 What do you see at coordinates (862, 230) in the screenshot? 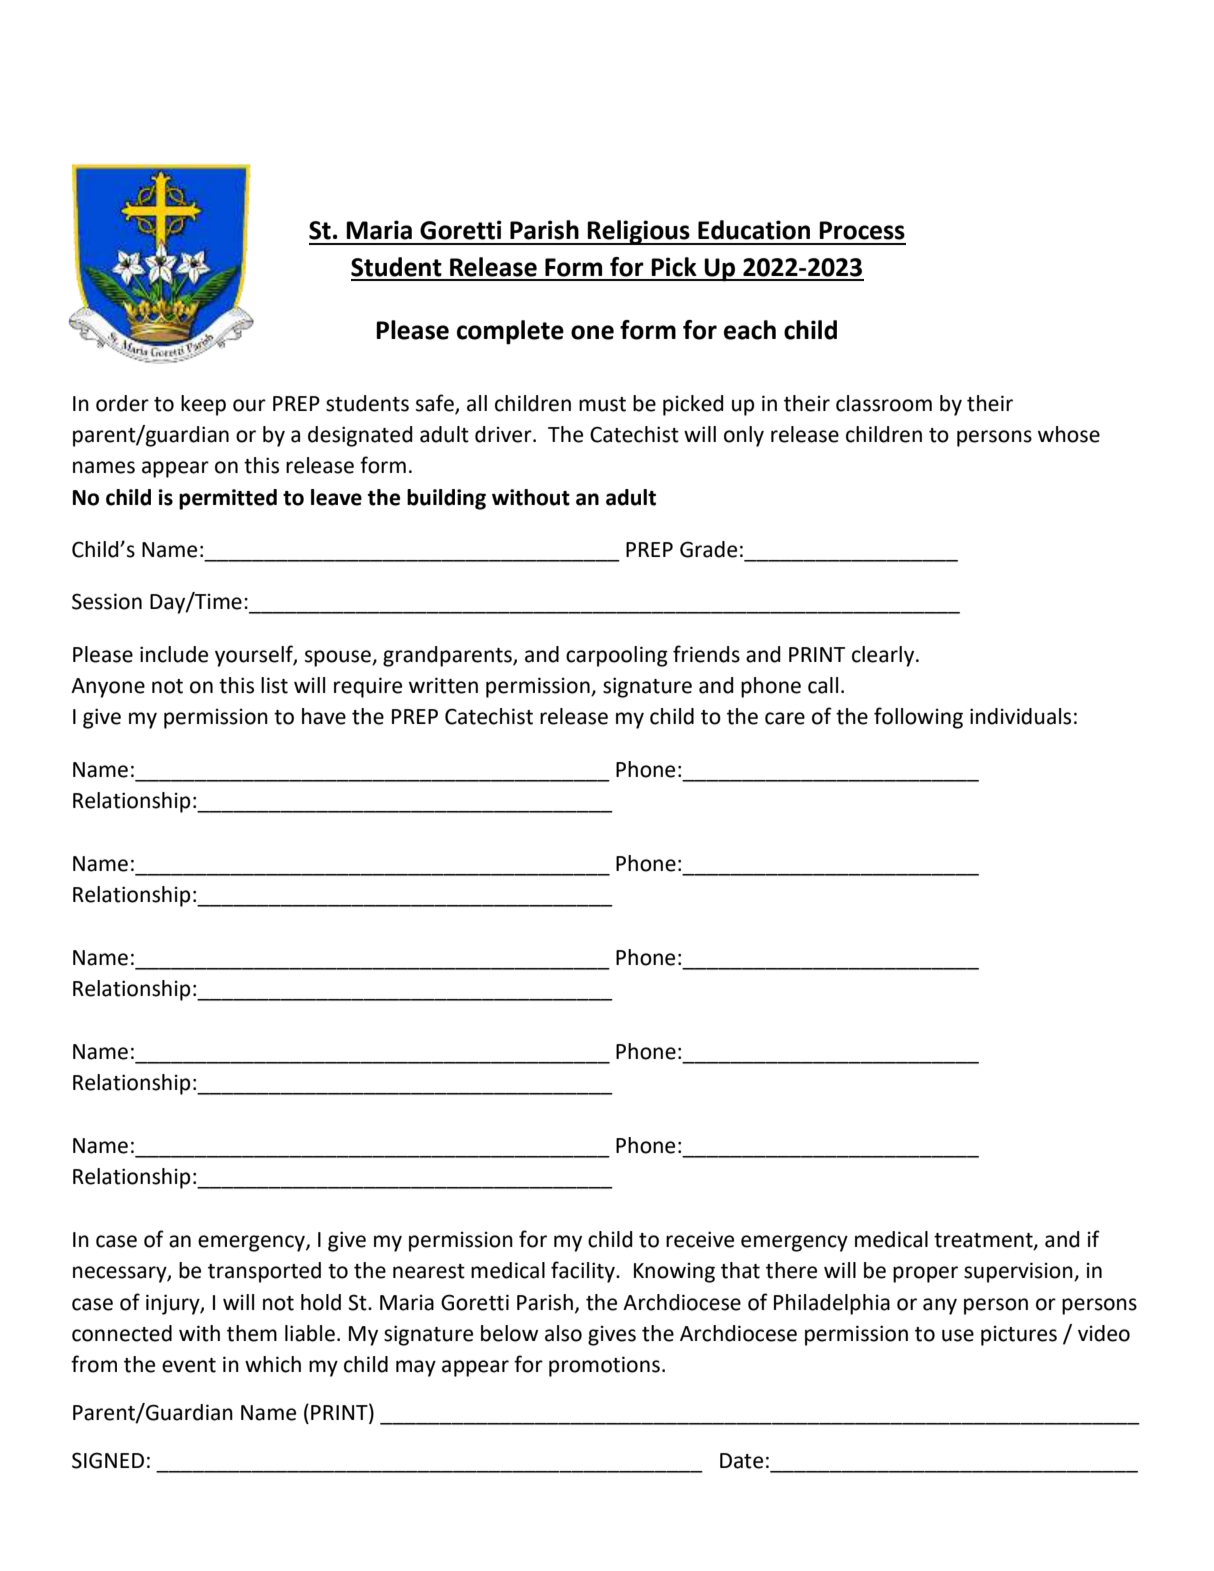
I see `Process` at bounding box center [862, 230].
